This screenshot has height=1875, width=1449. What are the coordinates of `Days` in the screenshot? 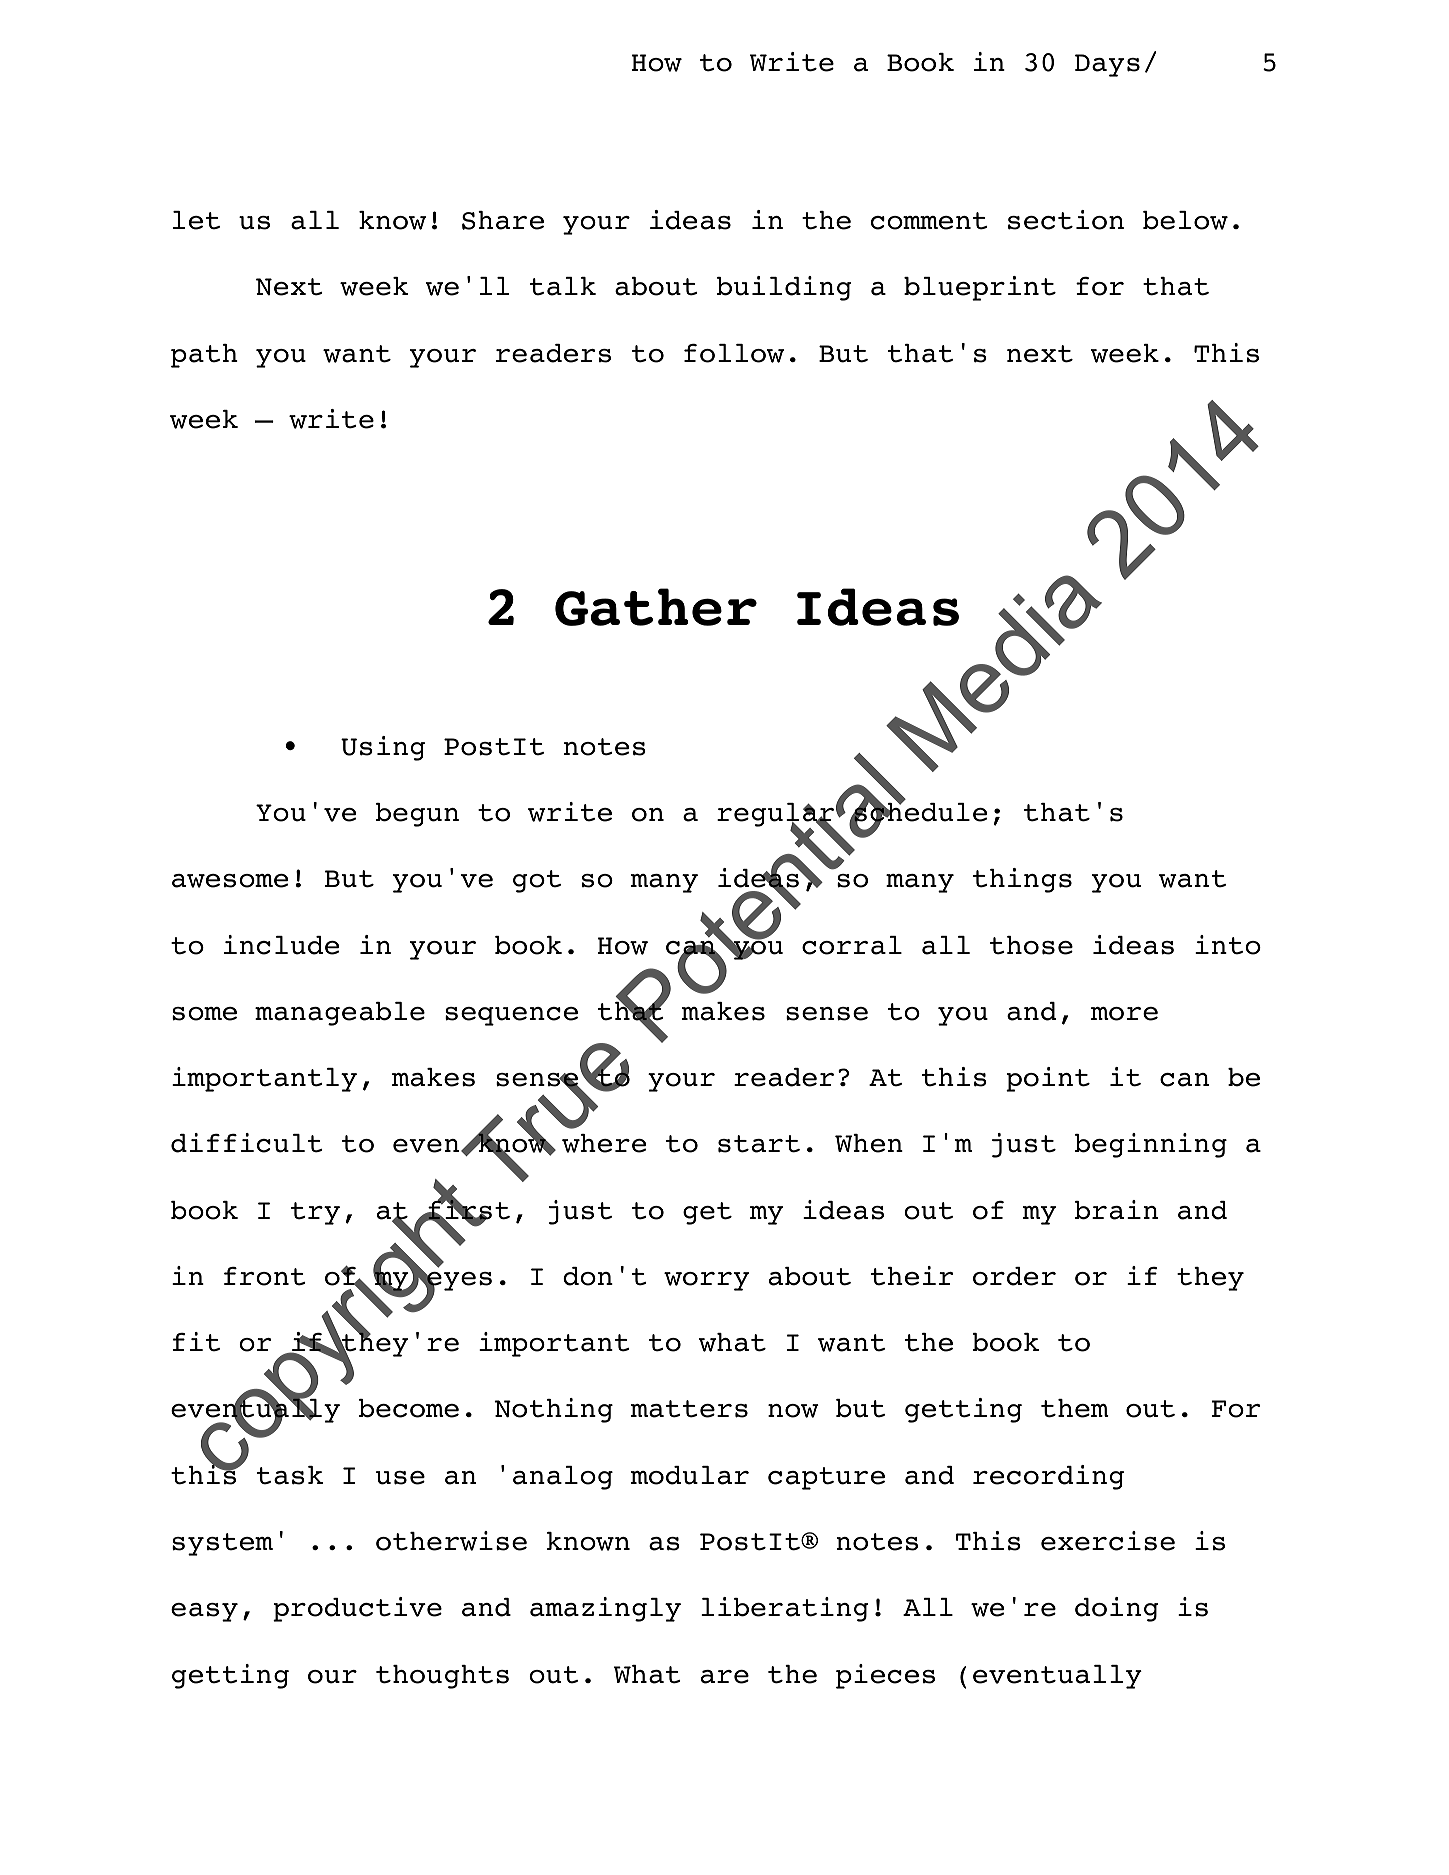 It's located at (1107, 65).
